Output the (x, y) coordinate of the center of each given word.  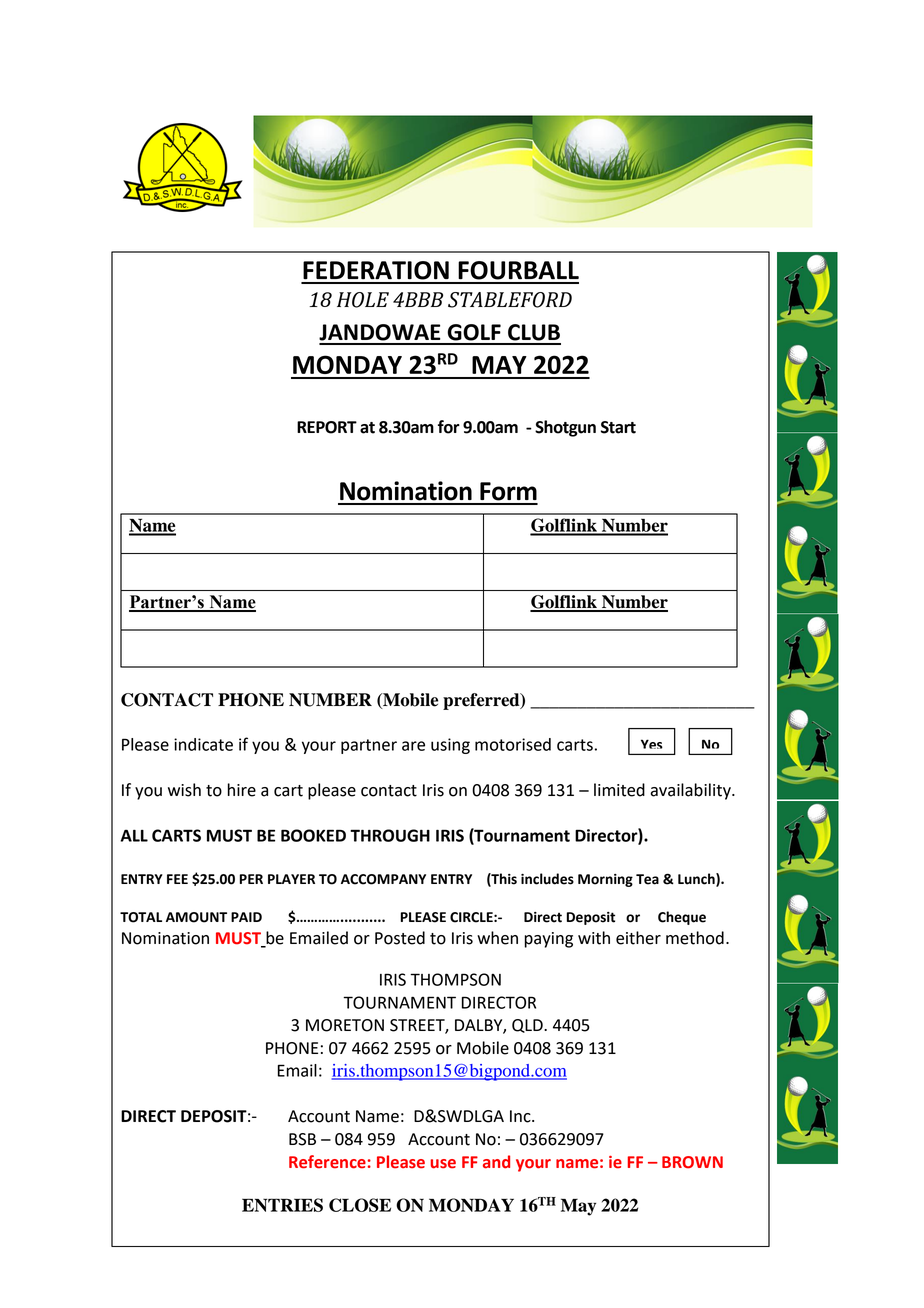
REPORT (327, 427)
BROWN (692, 1162)
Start (618, 427)
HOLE (363, 300)
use (443, 1164)
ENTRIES (282, 1205)
